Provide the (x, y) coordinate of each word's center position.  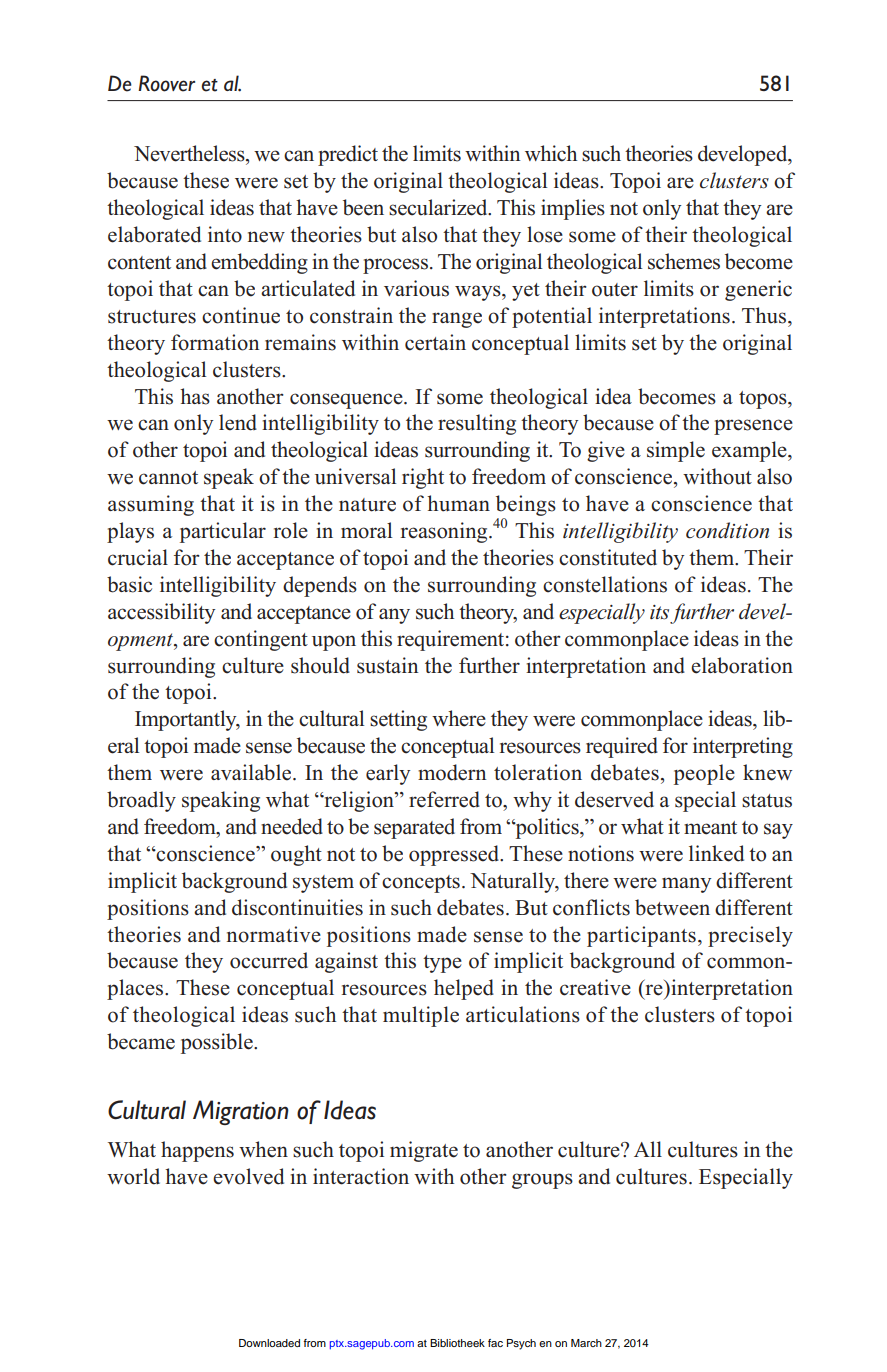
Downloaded (269, 1343)
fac (495, 1343)
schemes (684, 261)
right (423, 478)
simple (676, 451)
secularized (439, 207)
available (252, 772)
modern (452, 772)
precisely (750, 936)
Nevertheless (190, 153)
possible (218, 1043)
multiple (421, 1016)
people (704, 774)
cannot (168, 478)
